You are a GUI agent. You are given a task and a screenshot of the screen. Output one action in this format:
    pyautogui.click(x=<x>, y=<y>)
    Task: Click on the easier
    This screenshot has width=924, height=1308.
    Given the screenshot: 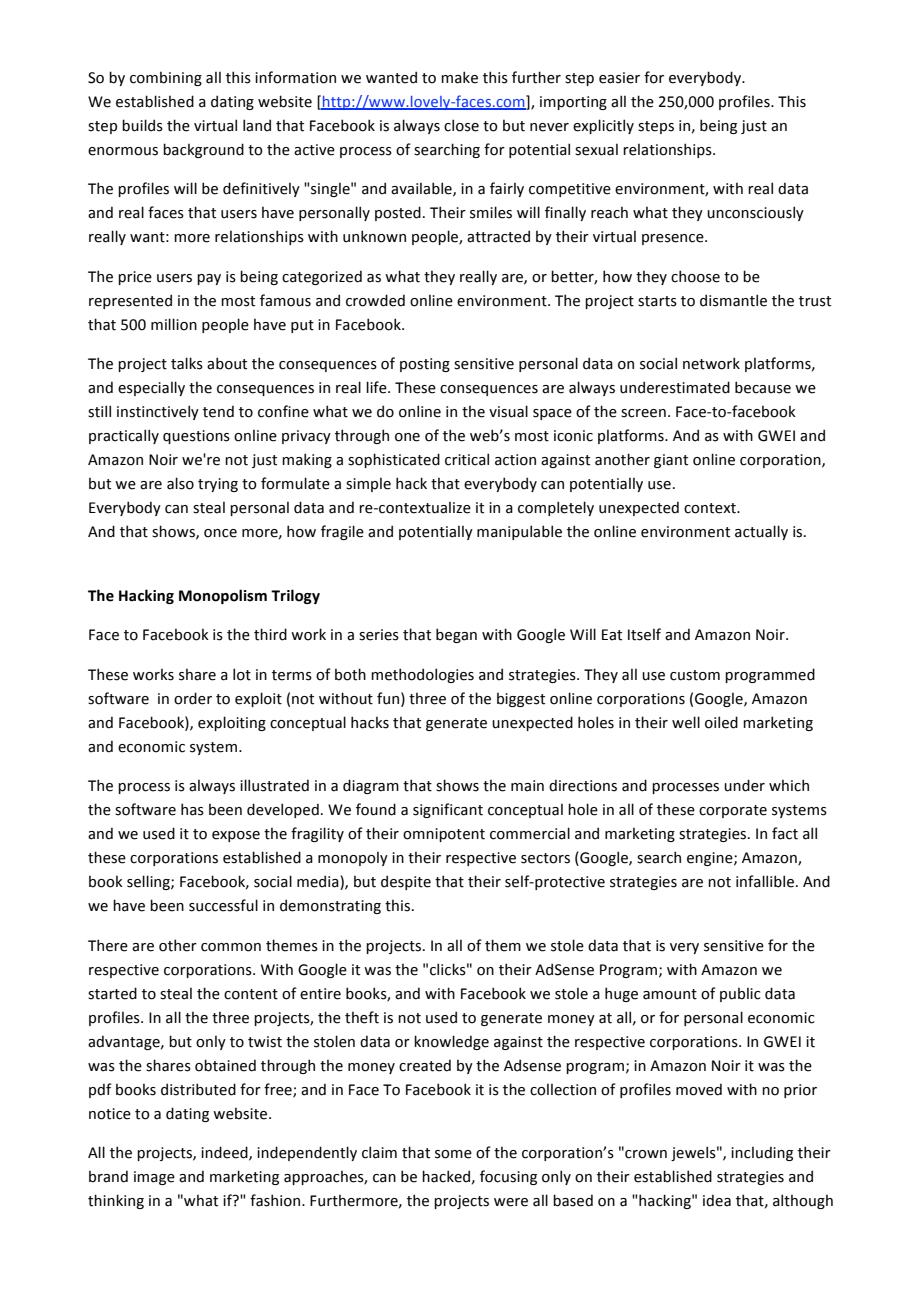 What is the action you would take?
    pyautogui.click(x=619, y=78)
